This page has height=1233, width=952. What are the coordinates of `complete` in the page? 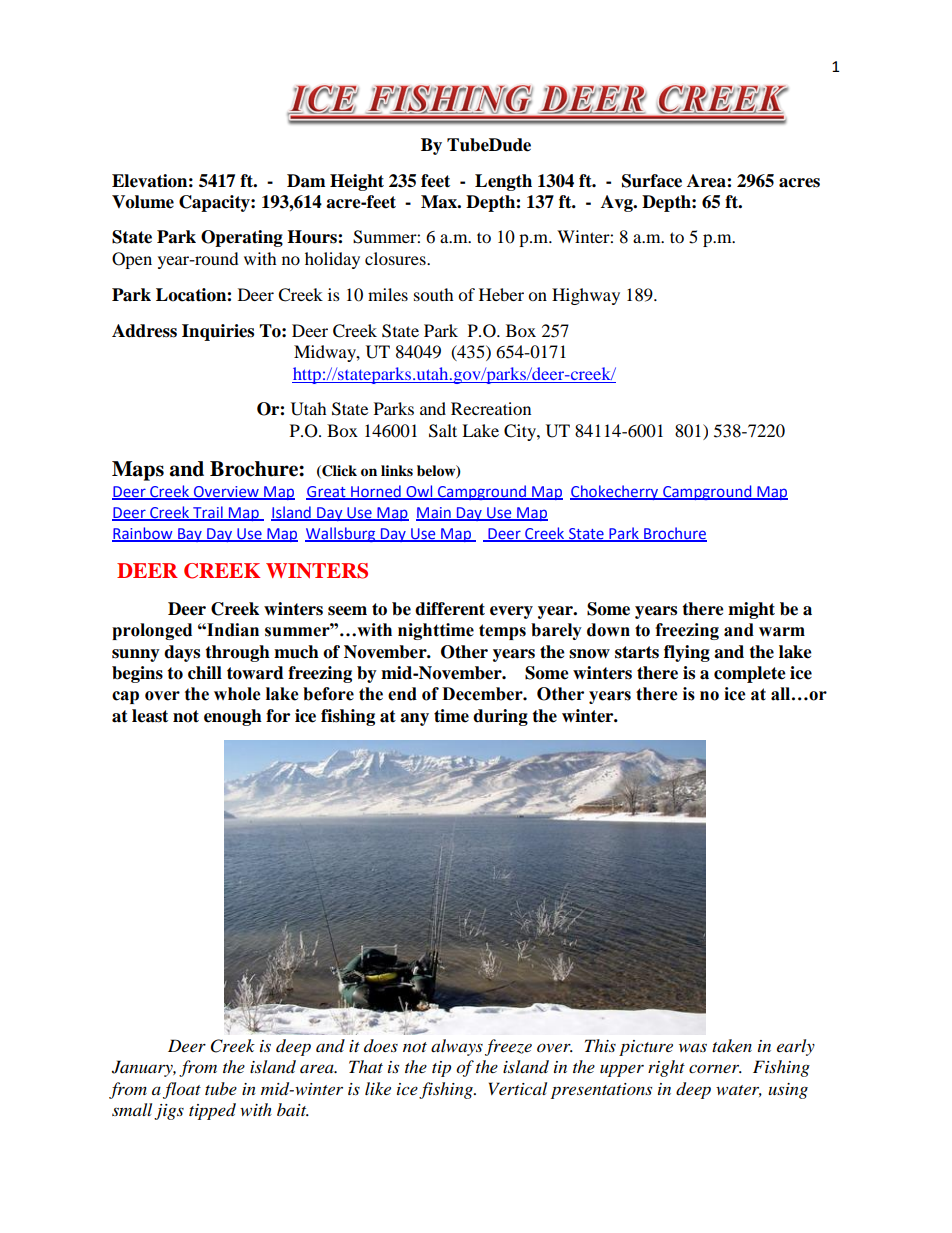 It's located at (750, 674).
